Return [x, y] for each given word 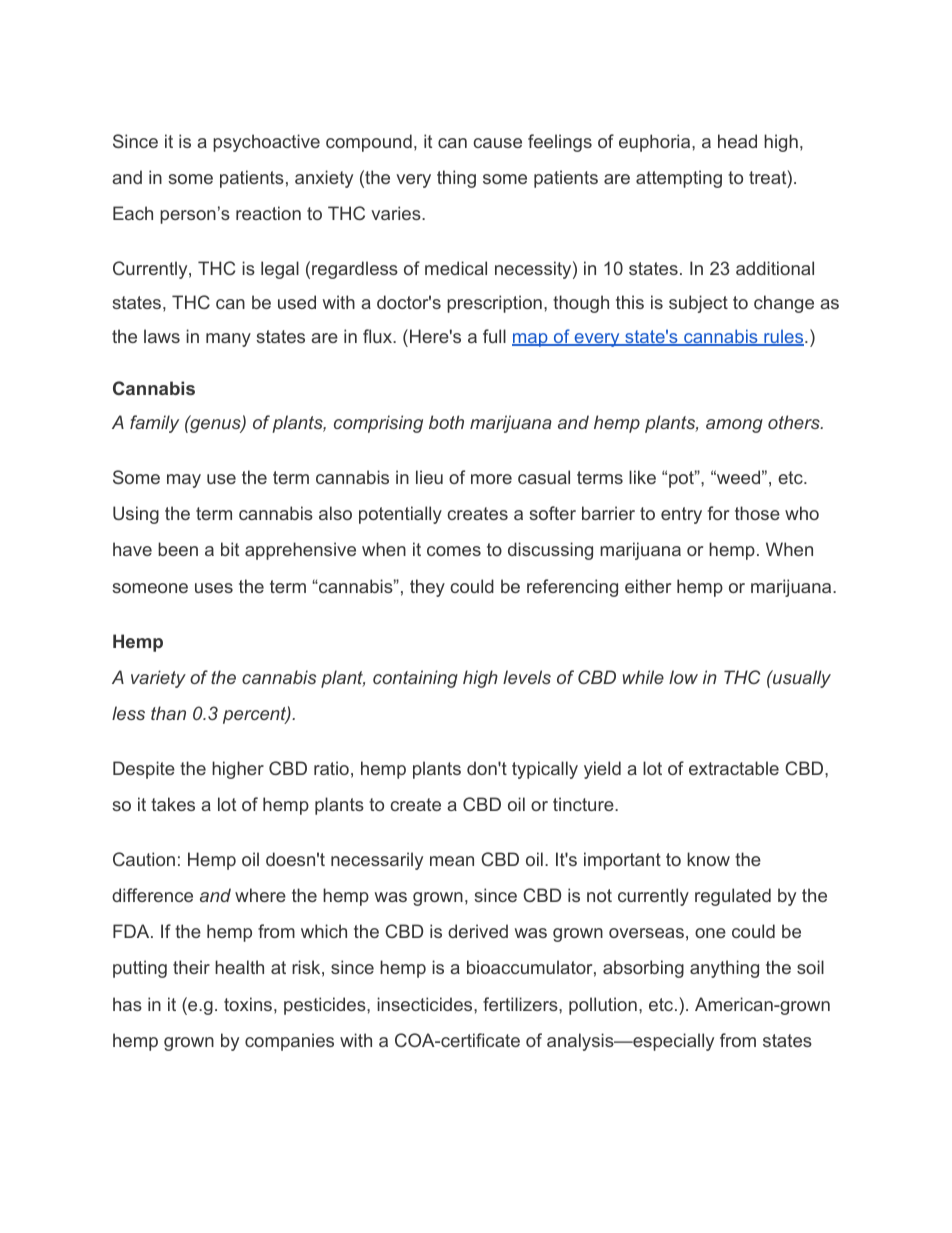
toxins [248, 1004]
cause [497, 143]
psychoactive [266, 143]
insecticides [426, 1004]
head [737, 141]
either [648, 586]
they [427, 588]
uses [214, 588]
